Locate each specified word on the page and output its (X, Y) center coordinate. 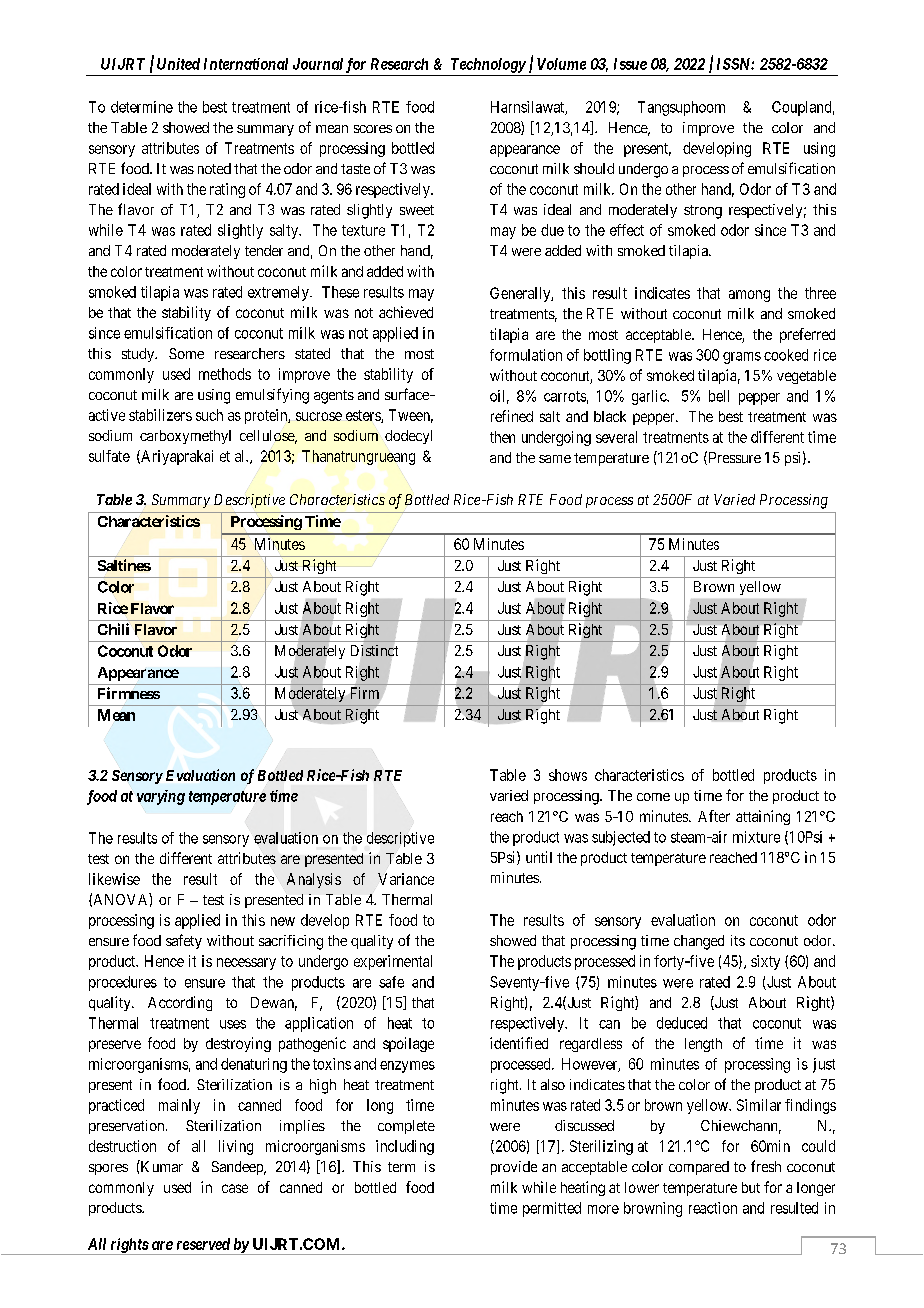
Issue (630, 64)
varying (161, 797)
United (178, 64)
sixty (765, 962)
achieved (406, 312)
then (502, 437)
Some (186, 353)
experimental (393, 962)
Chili (113, 629)
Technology (488, 65)
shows (568, 775)
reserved (203, 1244)
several (616, 437)
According (180, 1003)
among (749, 296)
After (714, 816)
